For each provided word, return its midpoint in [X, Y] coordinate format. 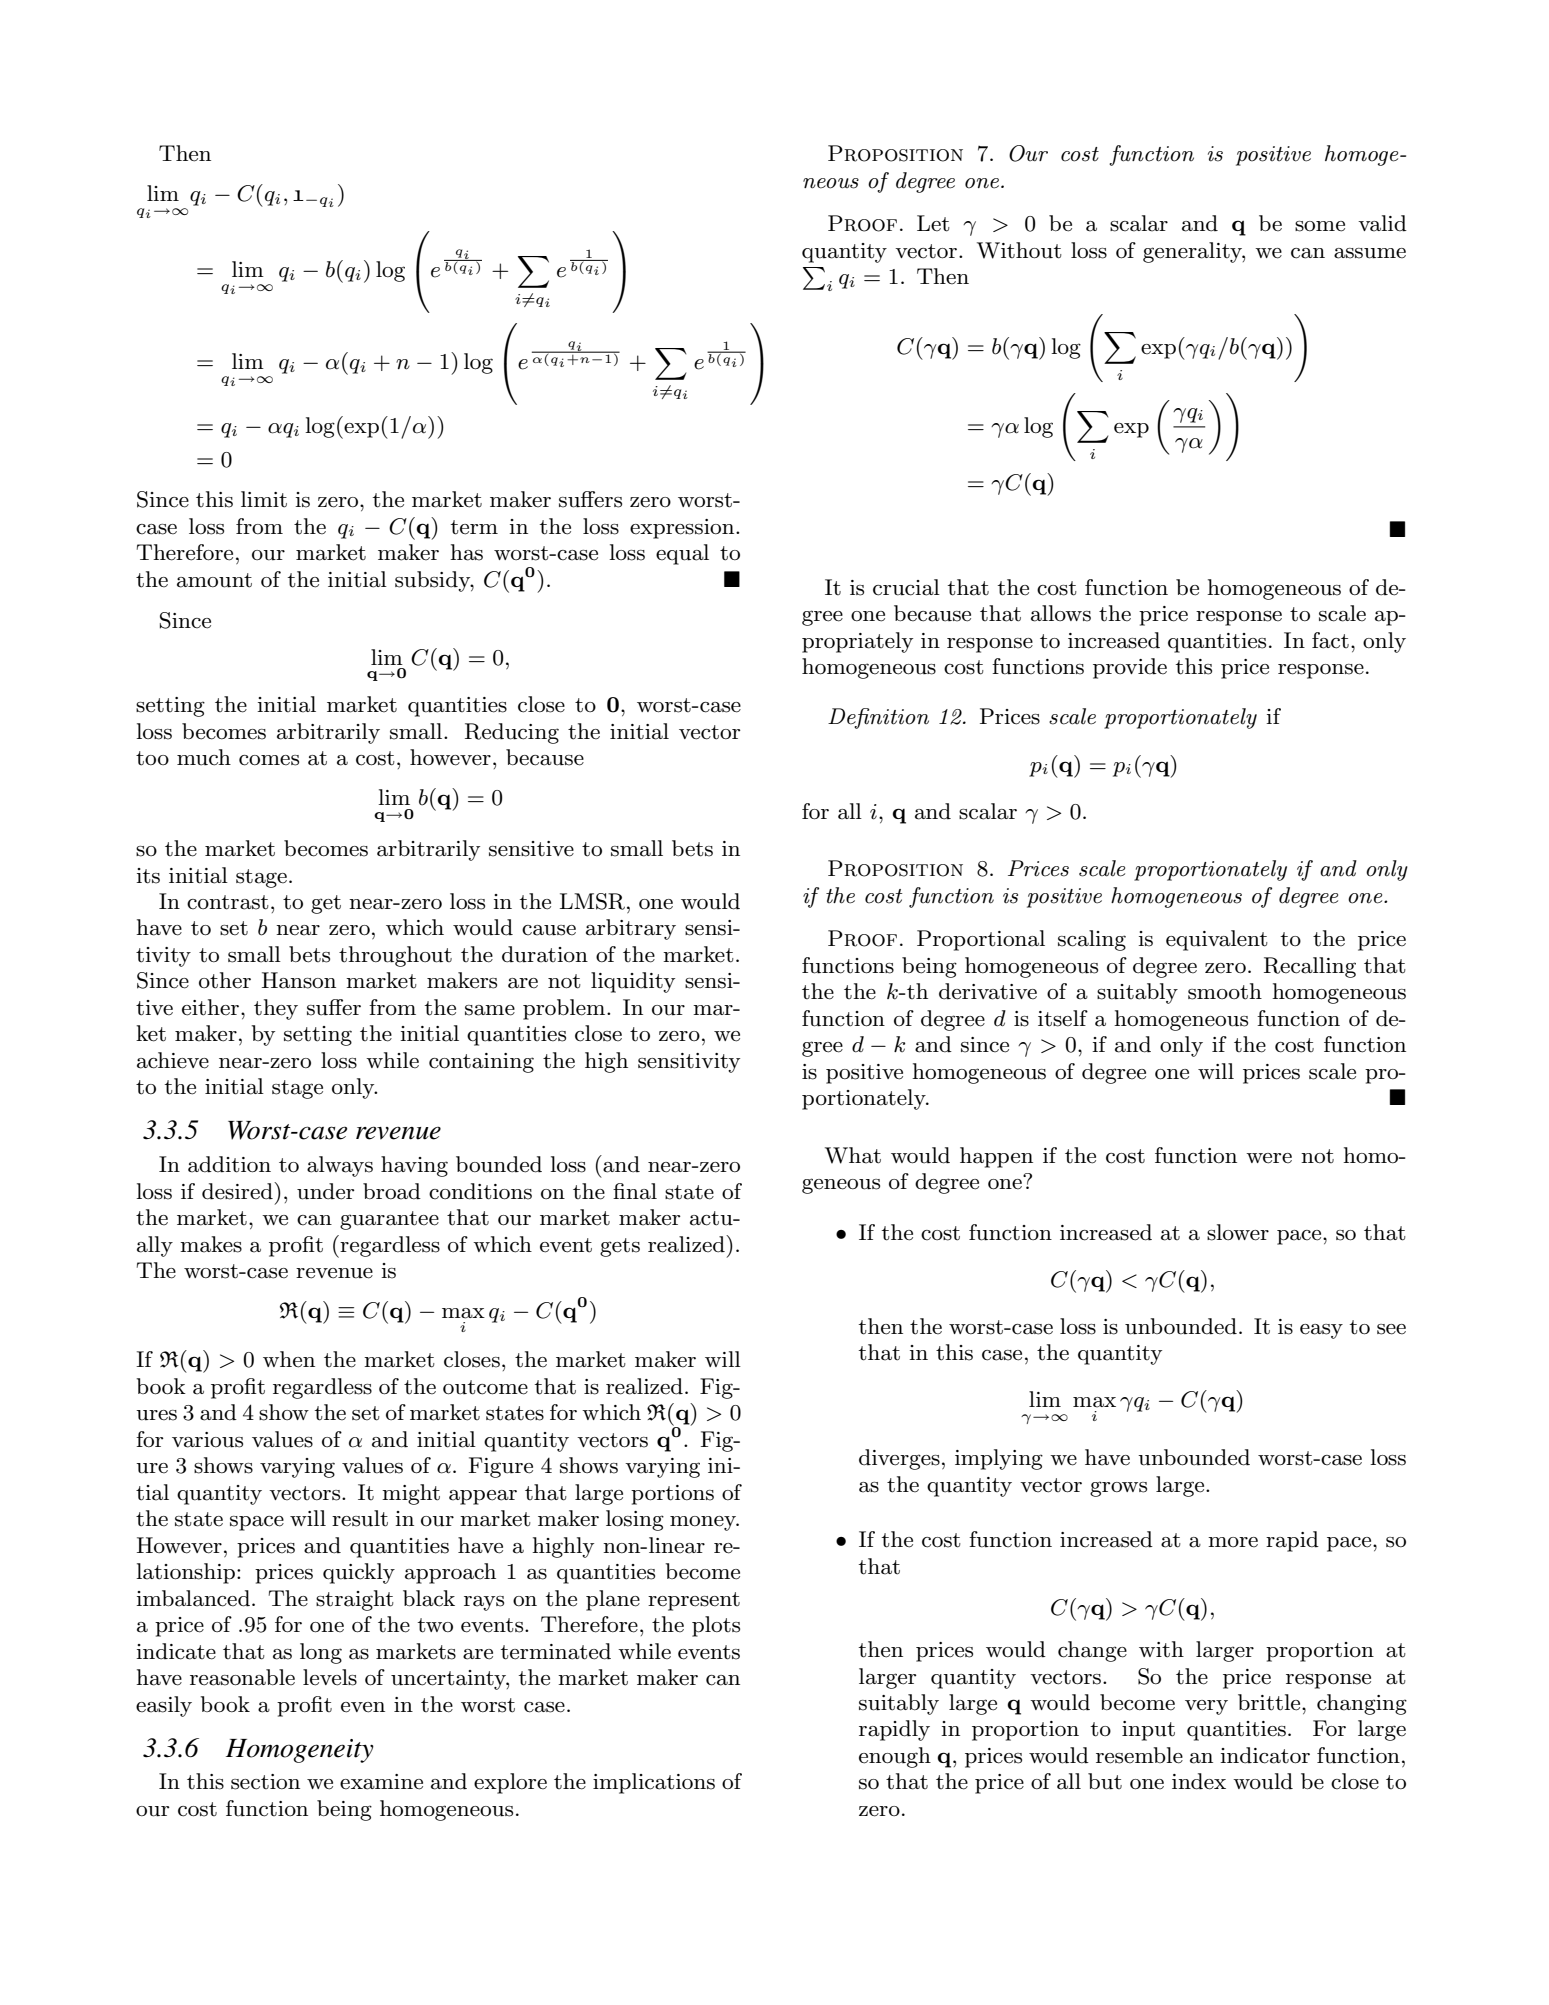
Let [933, 223]
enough [895, 1757]
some [1320, 226]
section [265, 1782]
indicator [1265, 1755]
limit [264, 499]
